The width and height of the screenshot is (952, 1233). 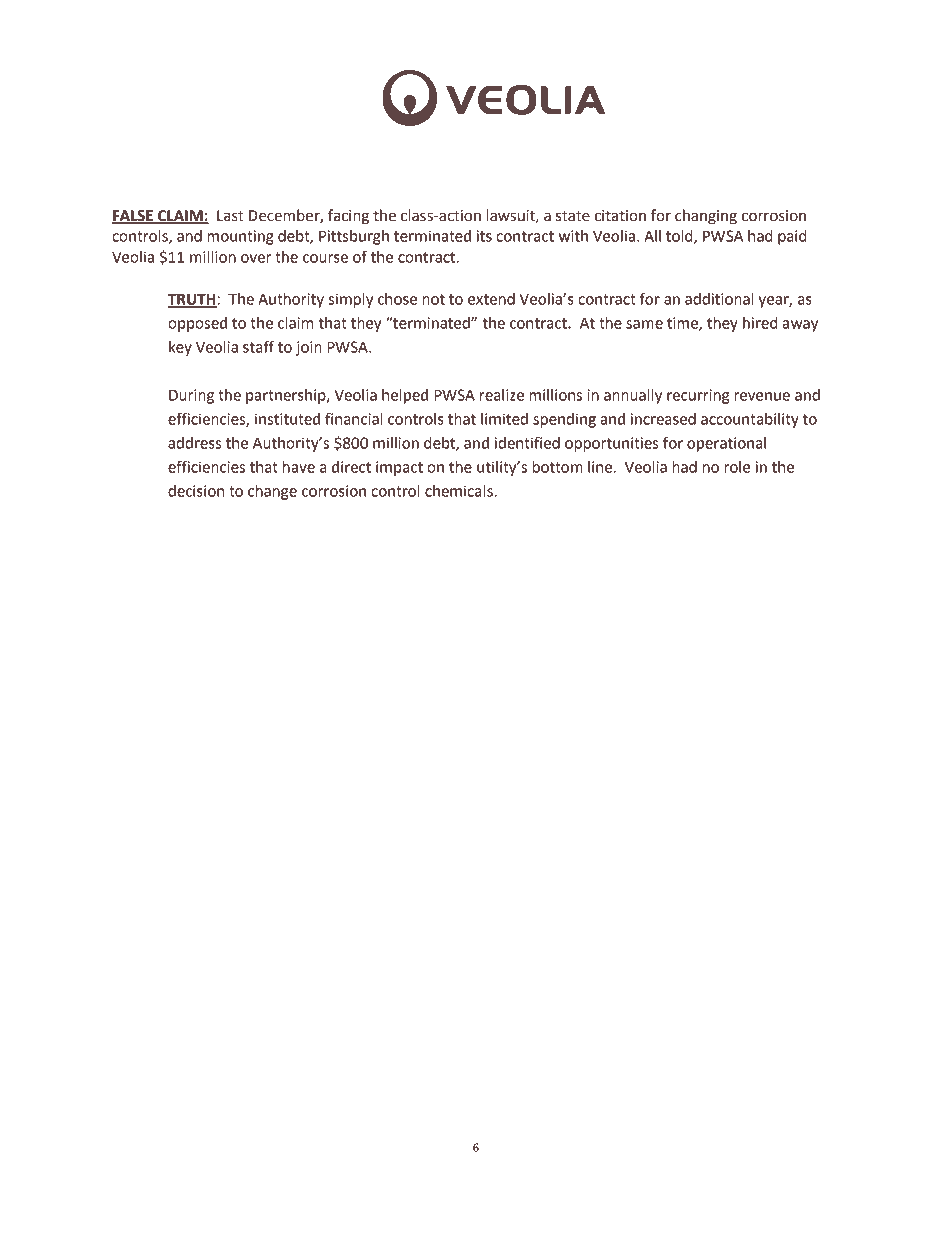 I want to click on decision, so click(x=196, y=491).
